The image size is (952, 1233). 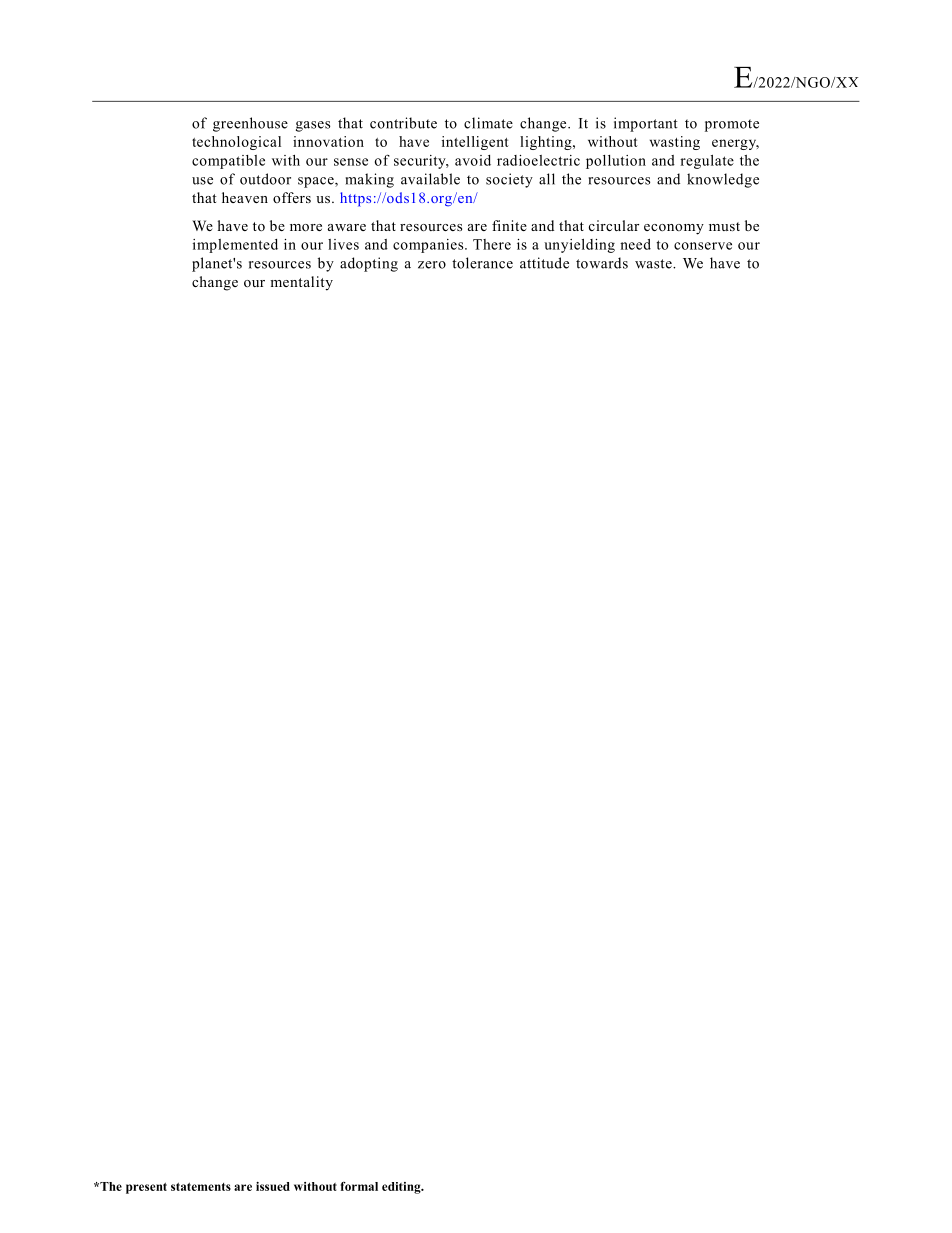 What do you see at coordinates (482, 263) in the screenshot?
I see `tolerance` at bounding box center [482, 263].
